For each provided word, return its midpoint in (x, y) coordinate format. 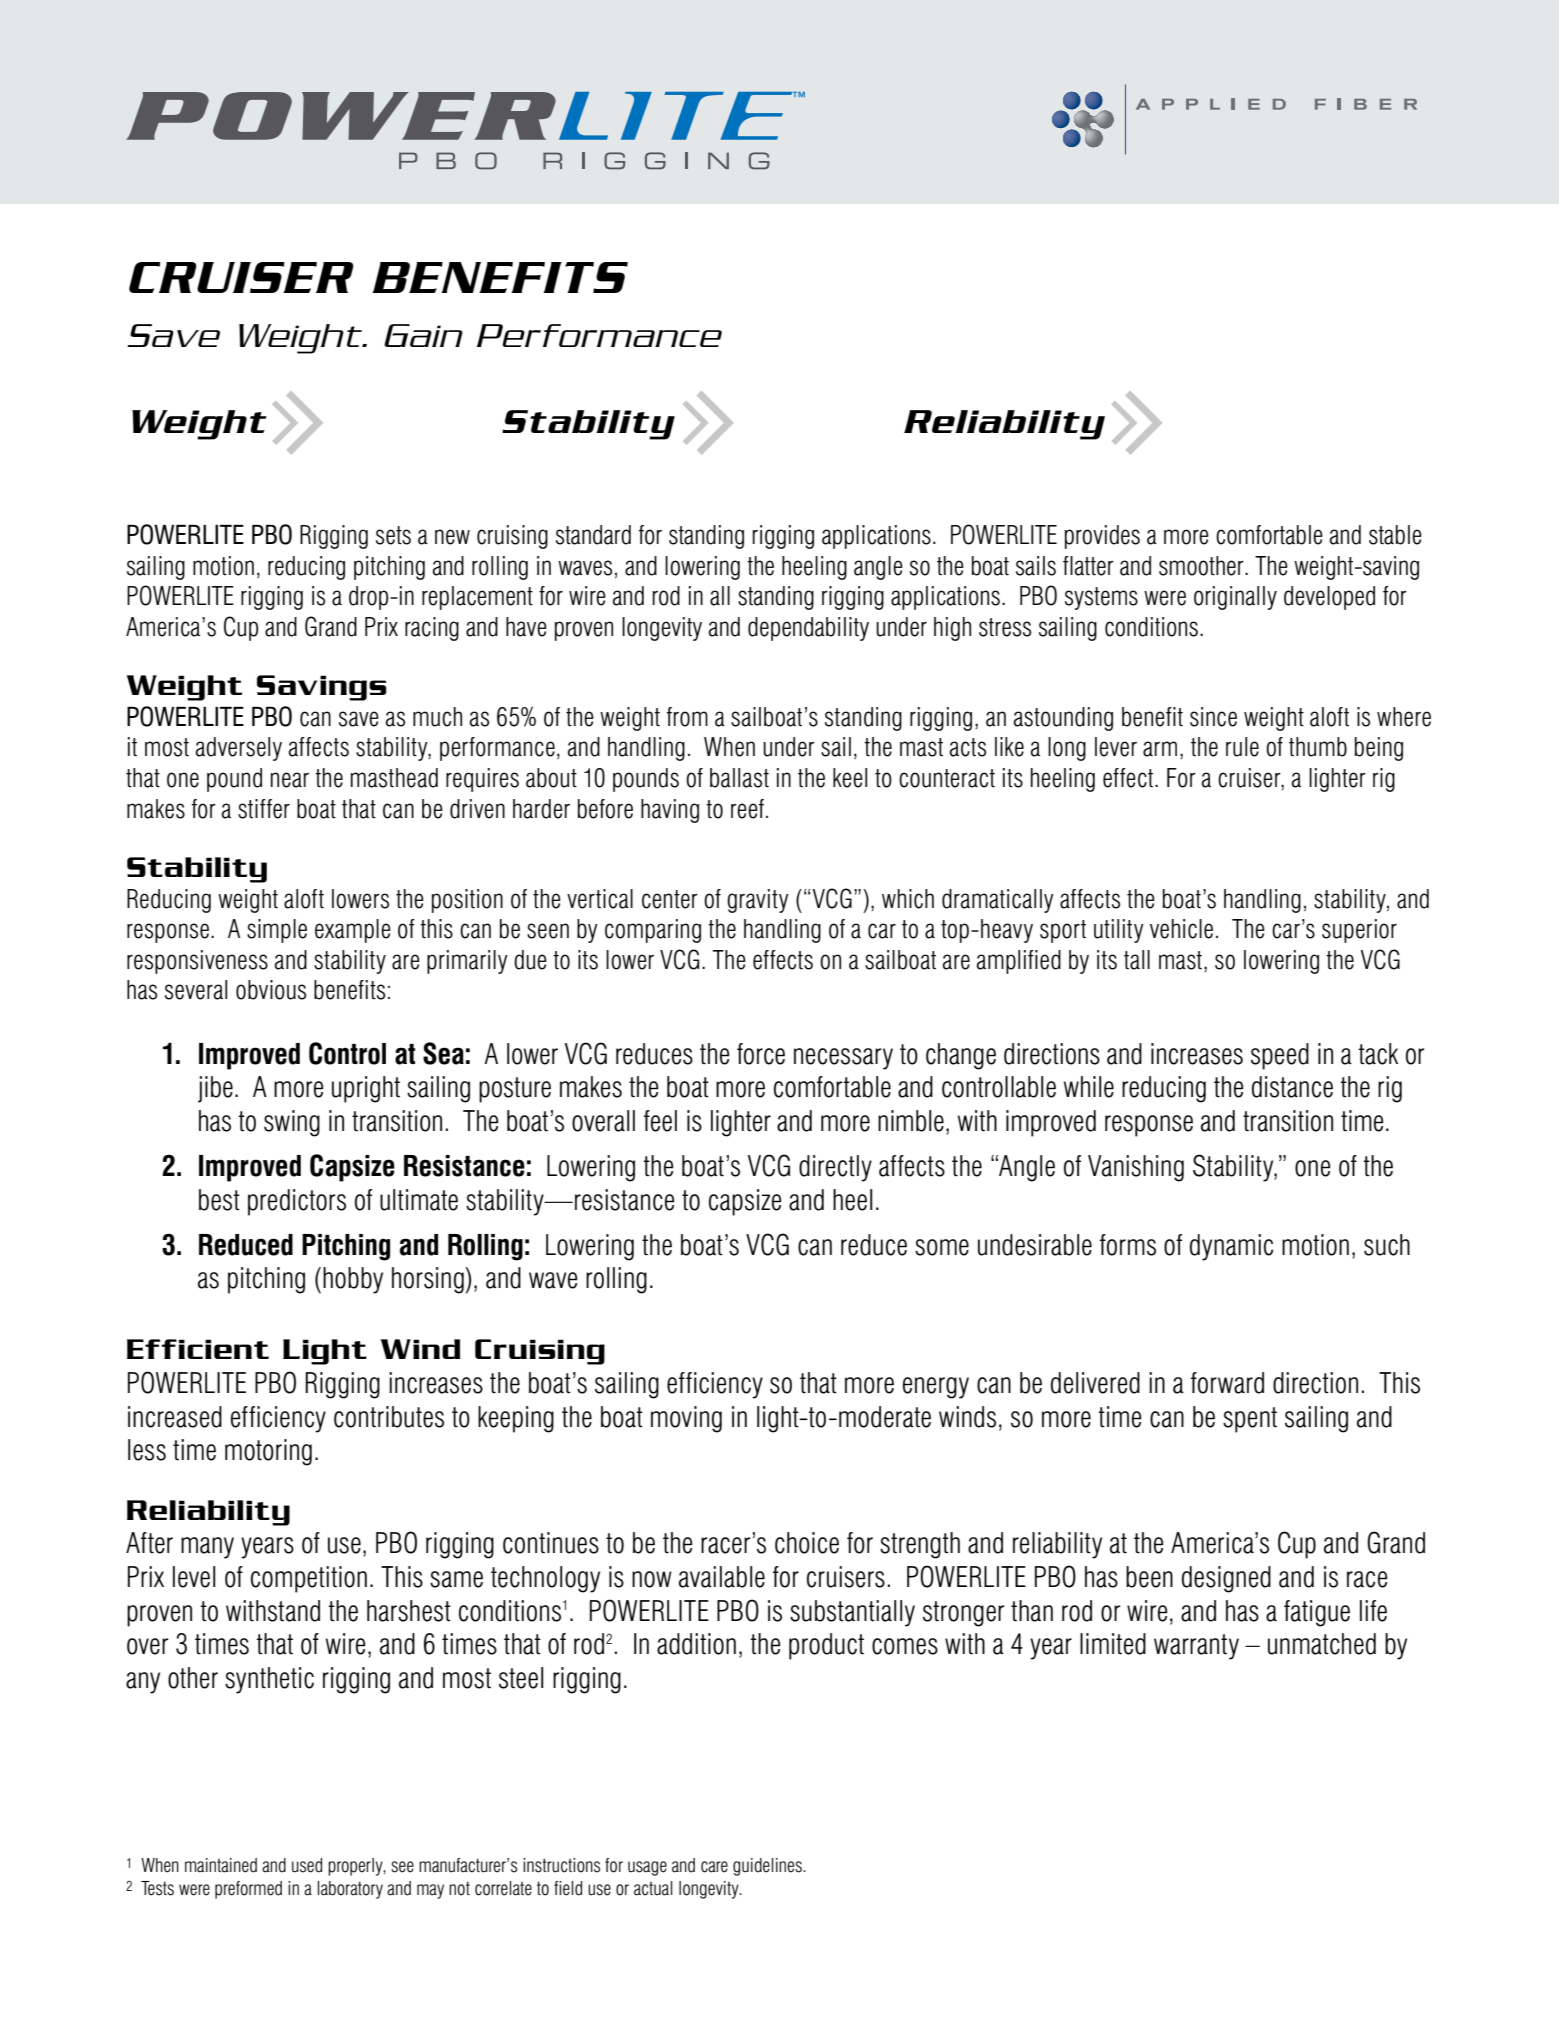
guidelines (768, 1867)
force (761, 1054)
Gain (423, 335)
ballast (739, 778)
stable (1395, 535)
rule (1242, 747)
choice (807, 1543)
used (307, 1865)
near (290, 780)
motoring (268, 1452)
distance (1292, 1087)
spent (1250, 1420)
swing (292, 1123)
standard (593, 535)
